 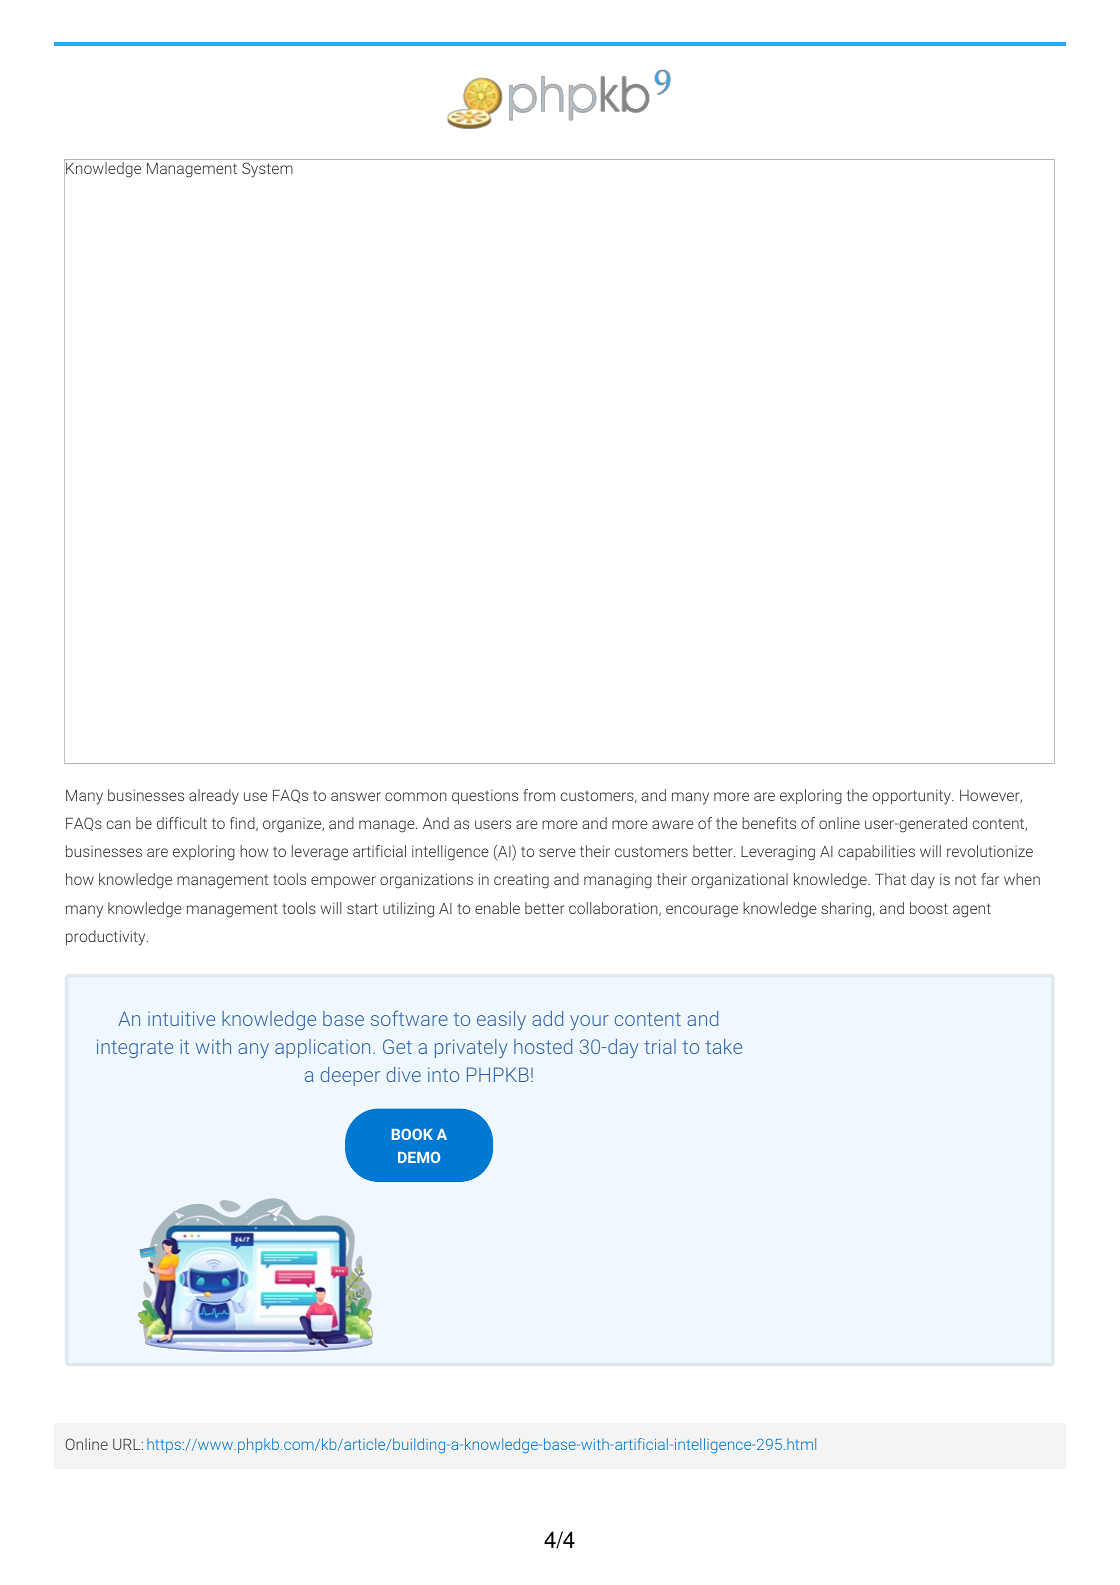 What do you see at coordinates (660, 1046) in the page?
I see `trial` at bounding box center [660, 1046].
